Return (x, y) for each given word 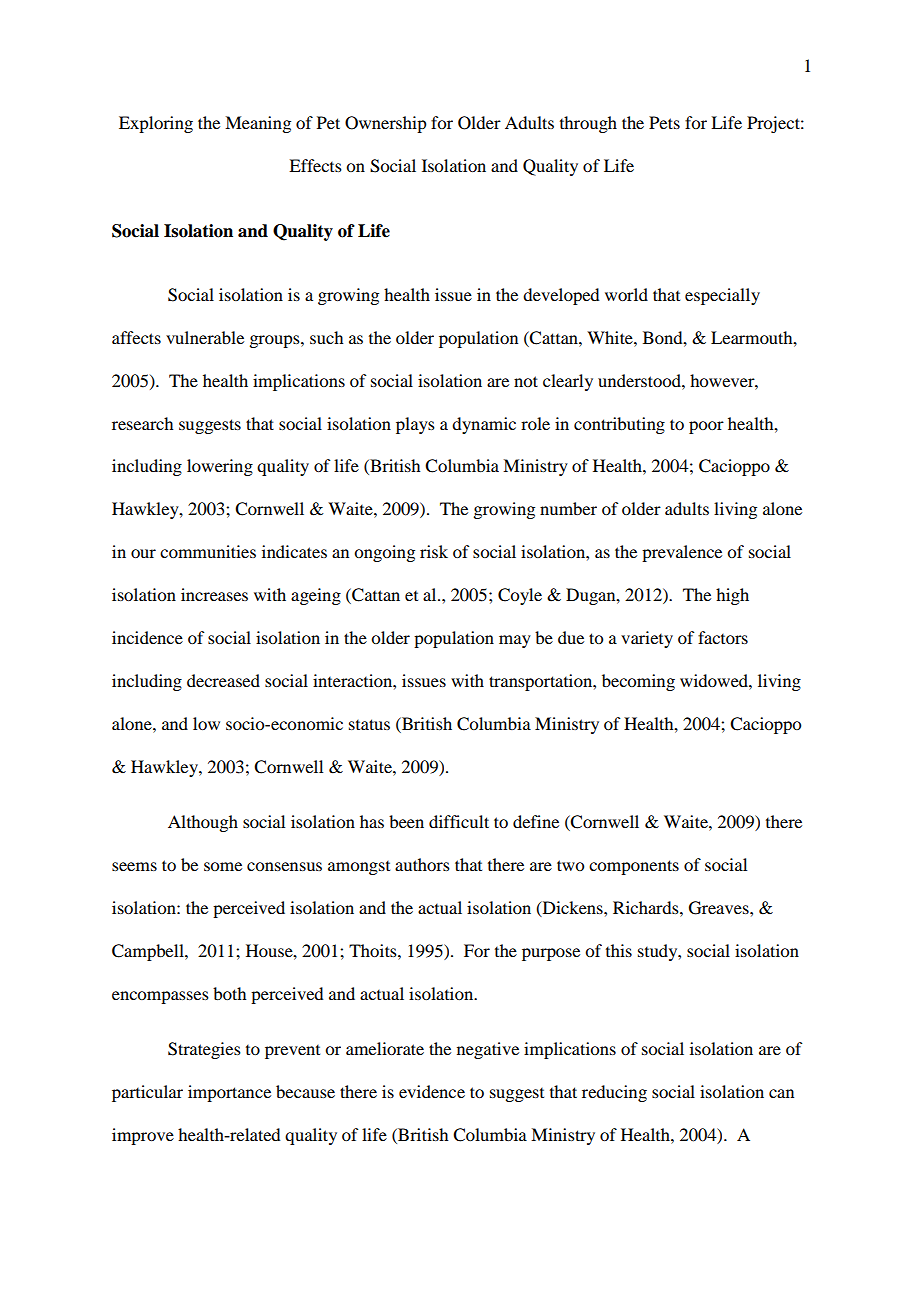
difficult (459, 821)
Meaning (258, 124)
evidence (432, 1091)
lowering (220, 467)
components (634, 867)
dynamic (484, 425)
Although (203, 823)
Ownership (386, 124)
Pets (664, 122)
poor (706, 427)
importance (229, 1093)
